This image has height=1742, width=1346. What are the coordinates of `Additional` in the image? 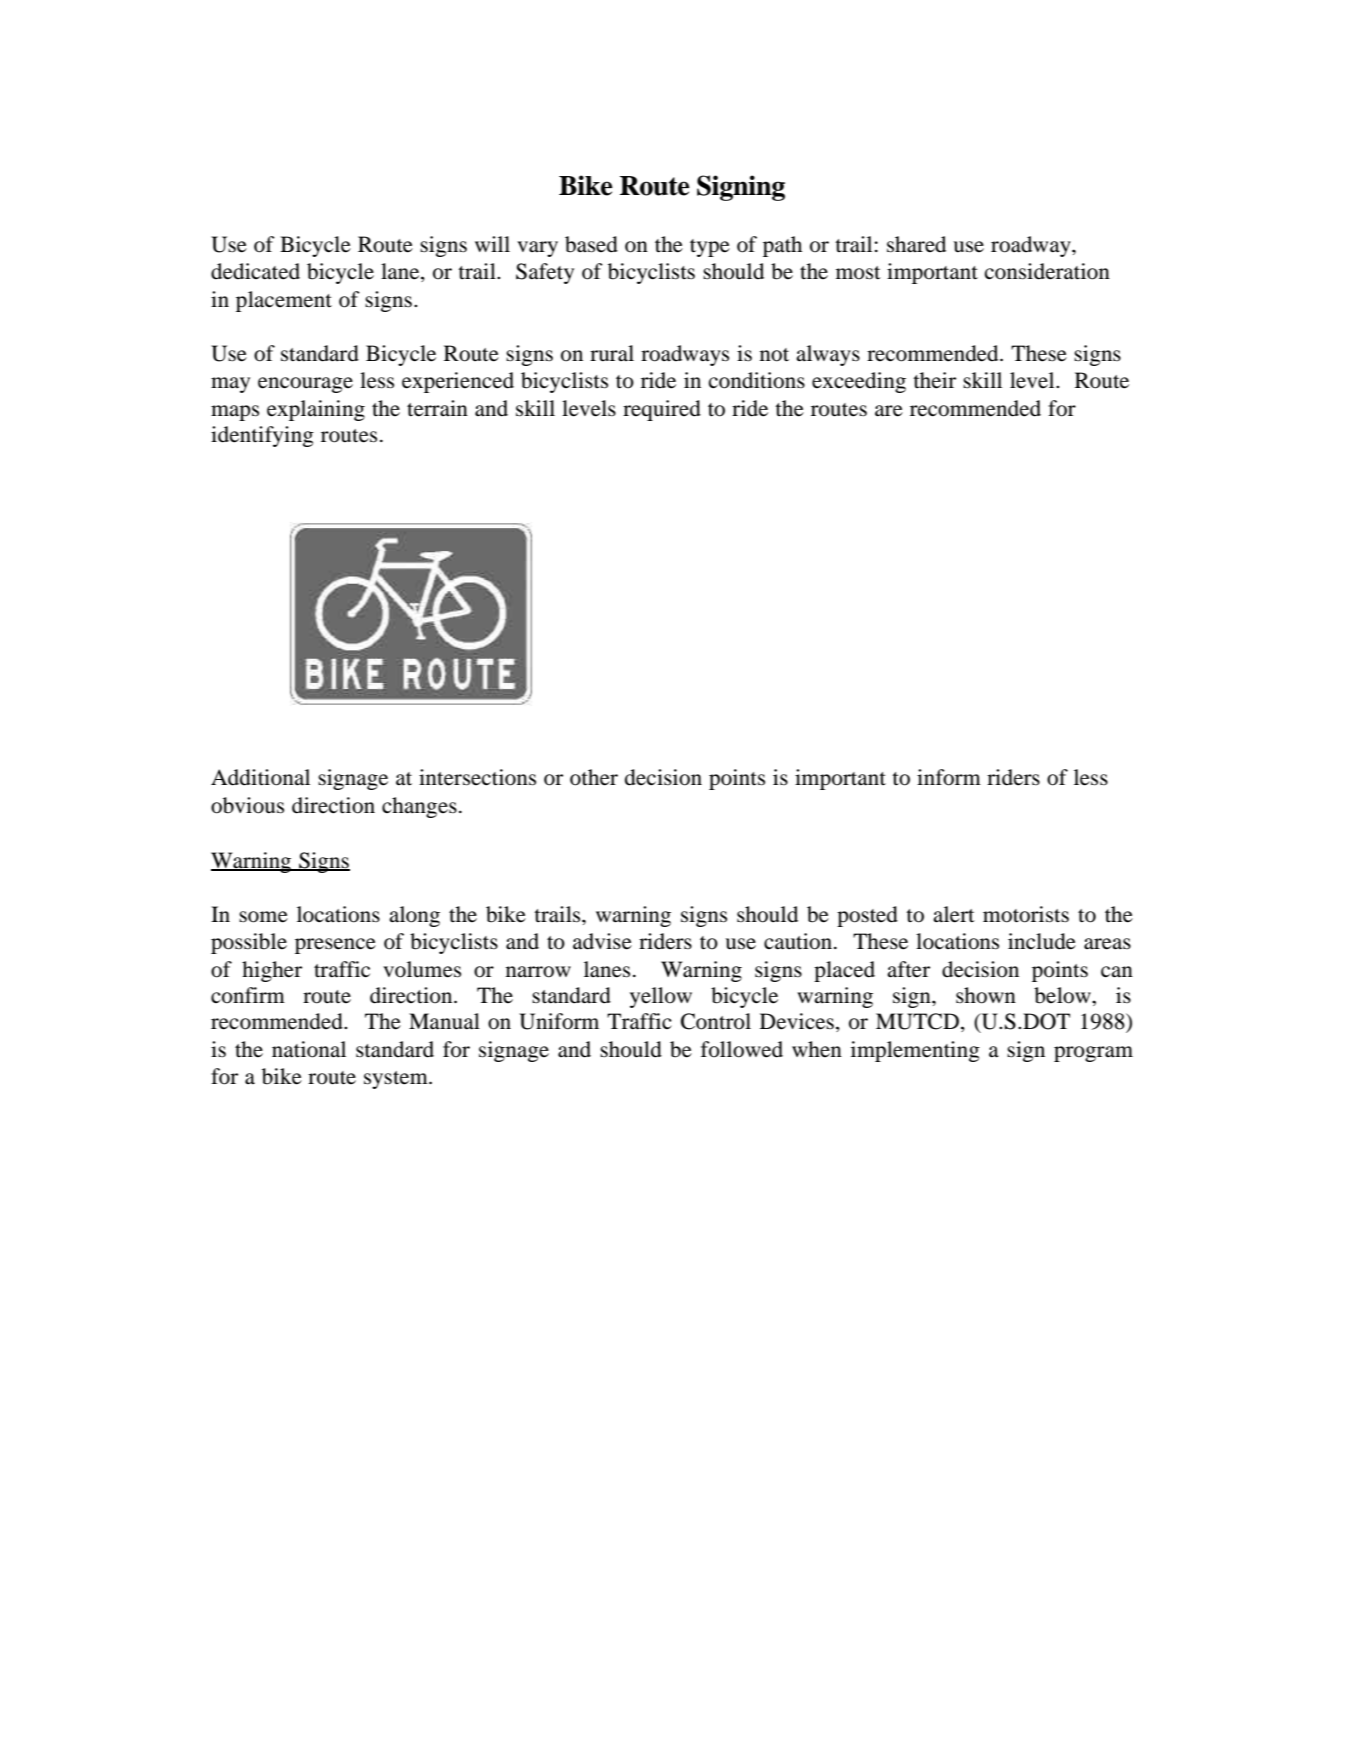 It's located at (260, 777).
